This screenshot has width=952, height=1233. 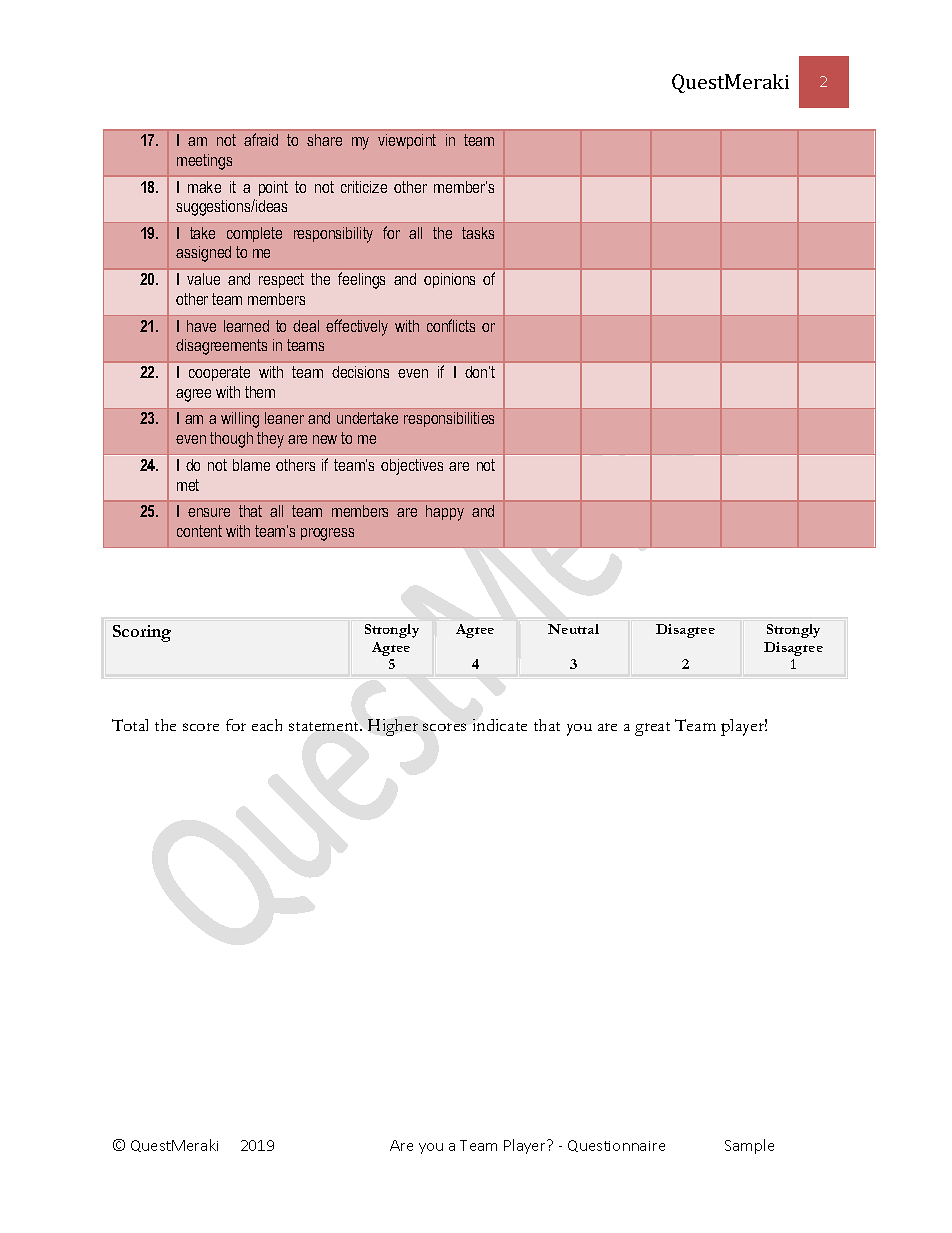 What do you see at coordinates (616, 1146) in the screenshot?
I see `Questionnaire` at bounding box center [616, 1146].
